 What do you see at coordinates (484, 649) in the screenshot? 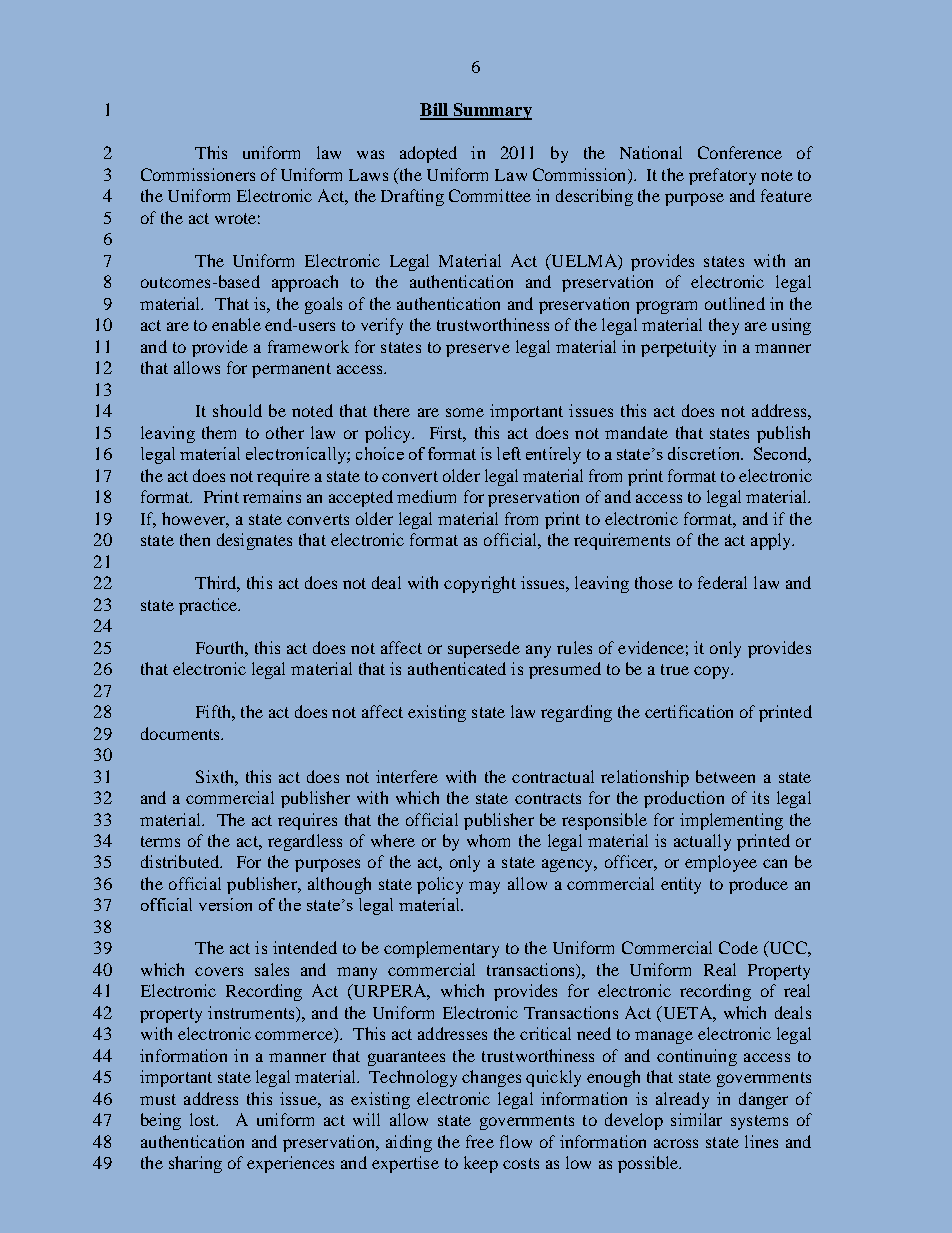
I see `supersede` at bounding box center [484, 649].
